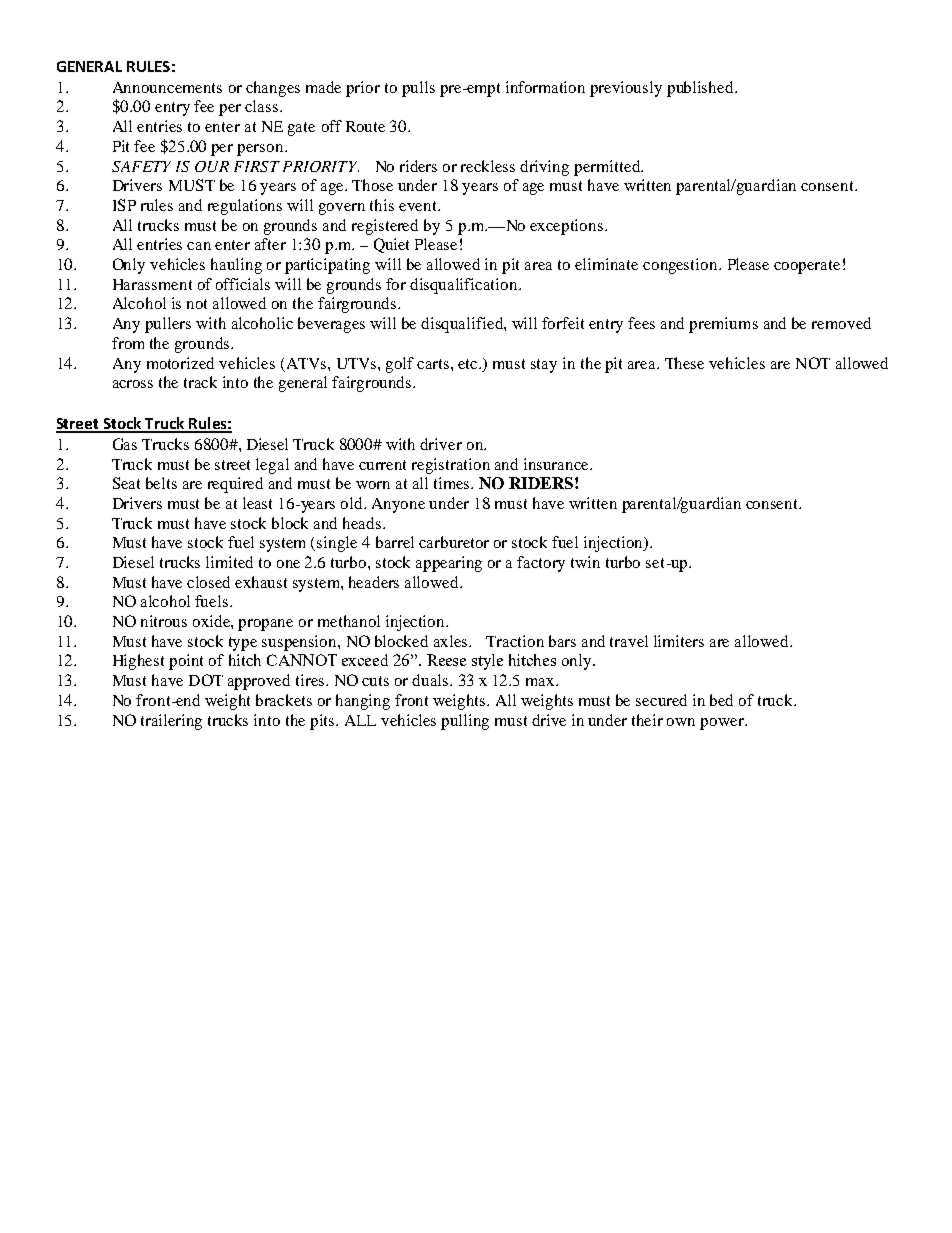 The image size is (952, 1233). What do you see at coordinates (463, 325) in the screenshot?
I see `disqualified` at bounding box center [463, 325].
